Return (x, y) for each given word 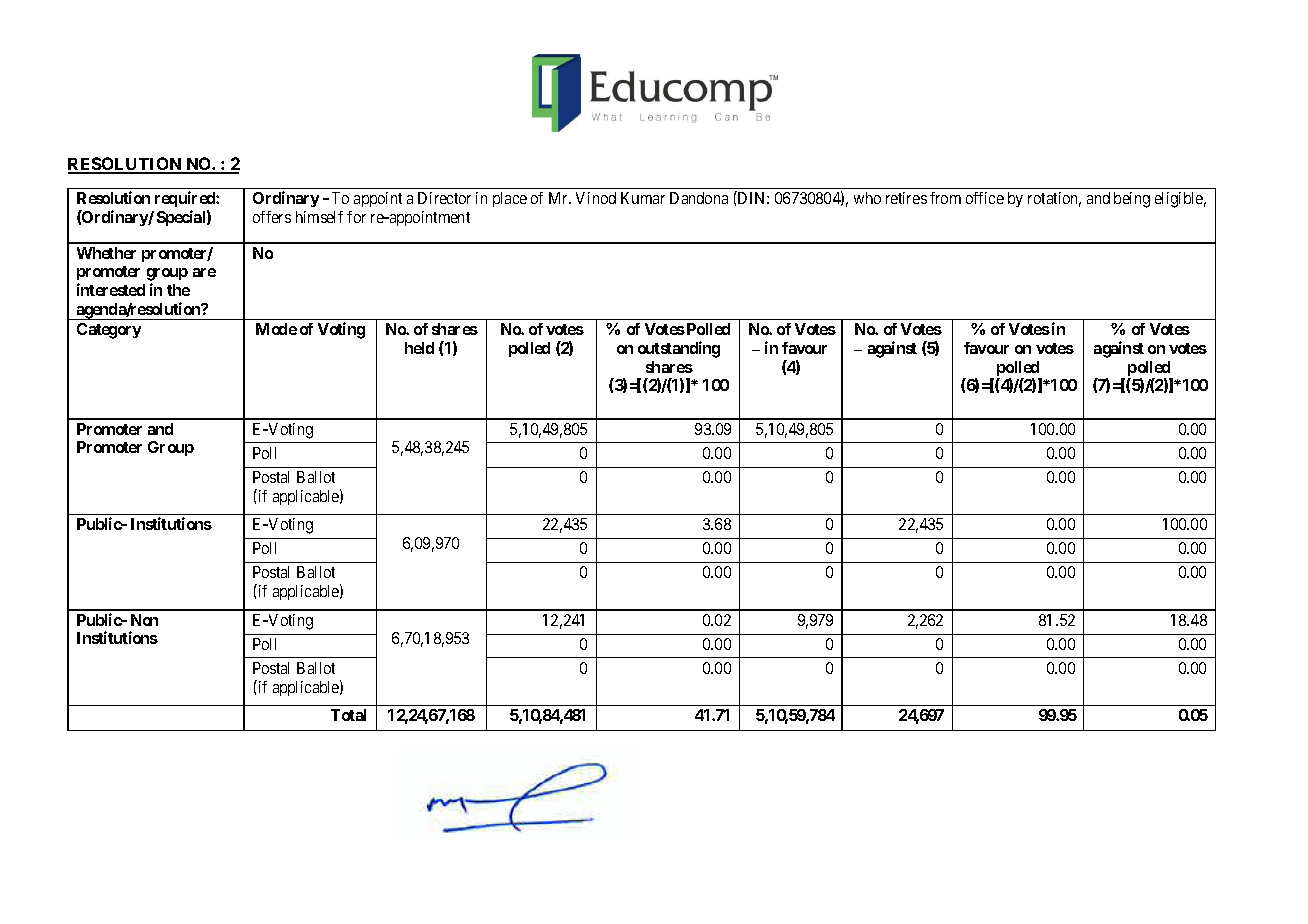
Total (348, 715)
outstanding (679, 349)
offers (272, 217)
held (419, 348)
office (985, 198)
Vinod (596, 198)
